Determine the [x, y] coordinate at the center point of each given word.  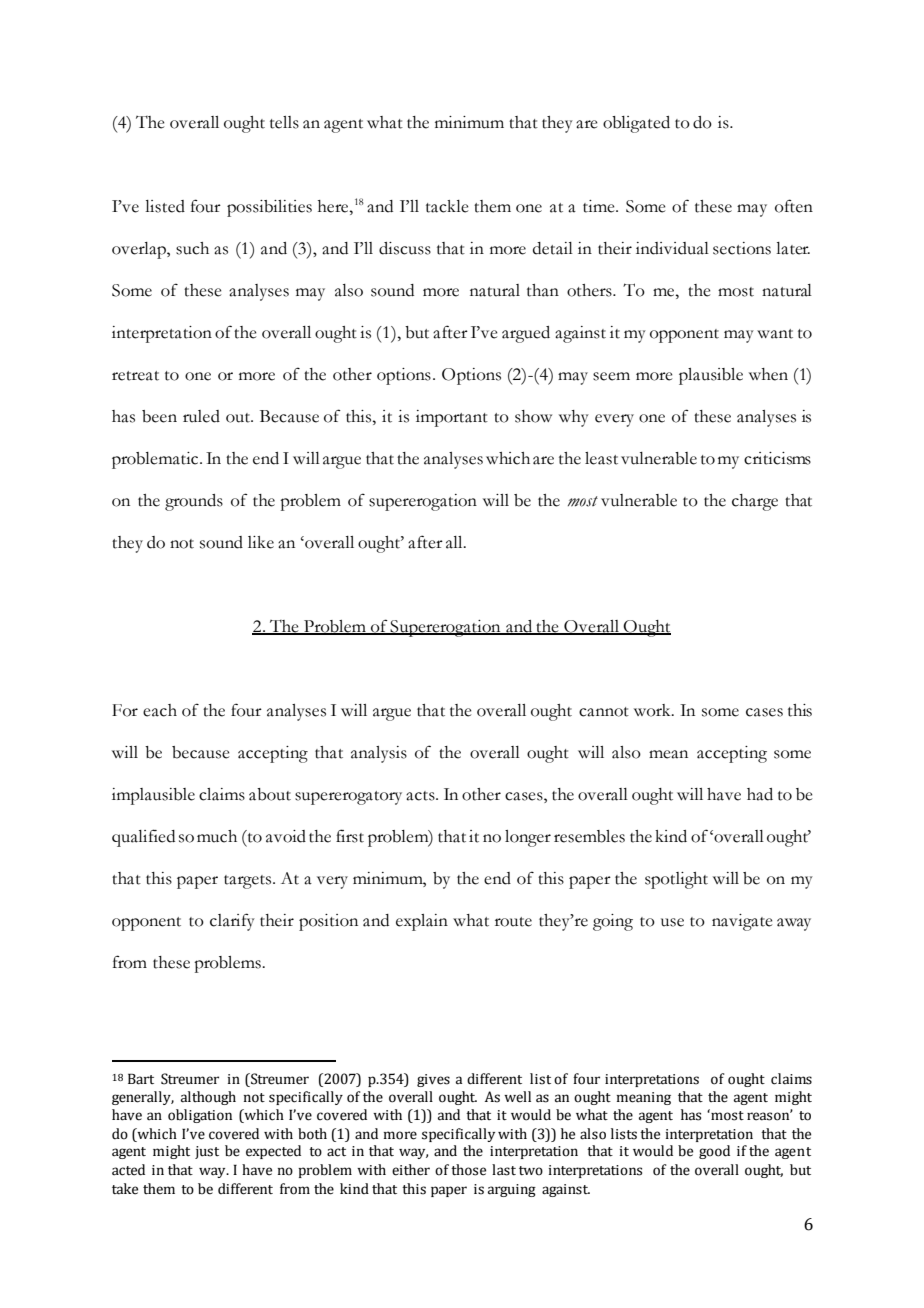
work [653, 710]
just [207, 1152]
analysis [379, 754]
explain [422, 922]
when [768, 374]
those [468, 1170]
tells [284, 122]
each [160, 710]
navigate [742, 922]
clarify [232, 922]
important [452, 418]
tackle [447, 206]
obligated [636, 124]
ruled [201, 416]
